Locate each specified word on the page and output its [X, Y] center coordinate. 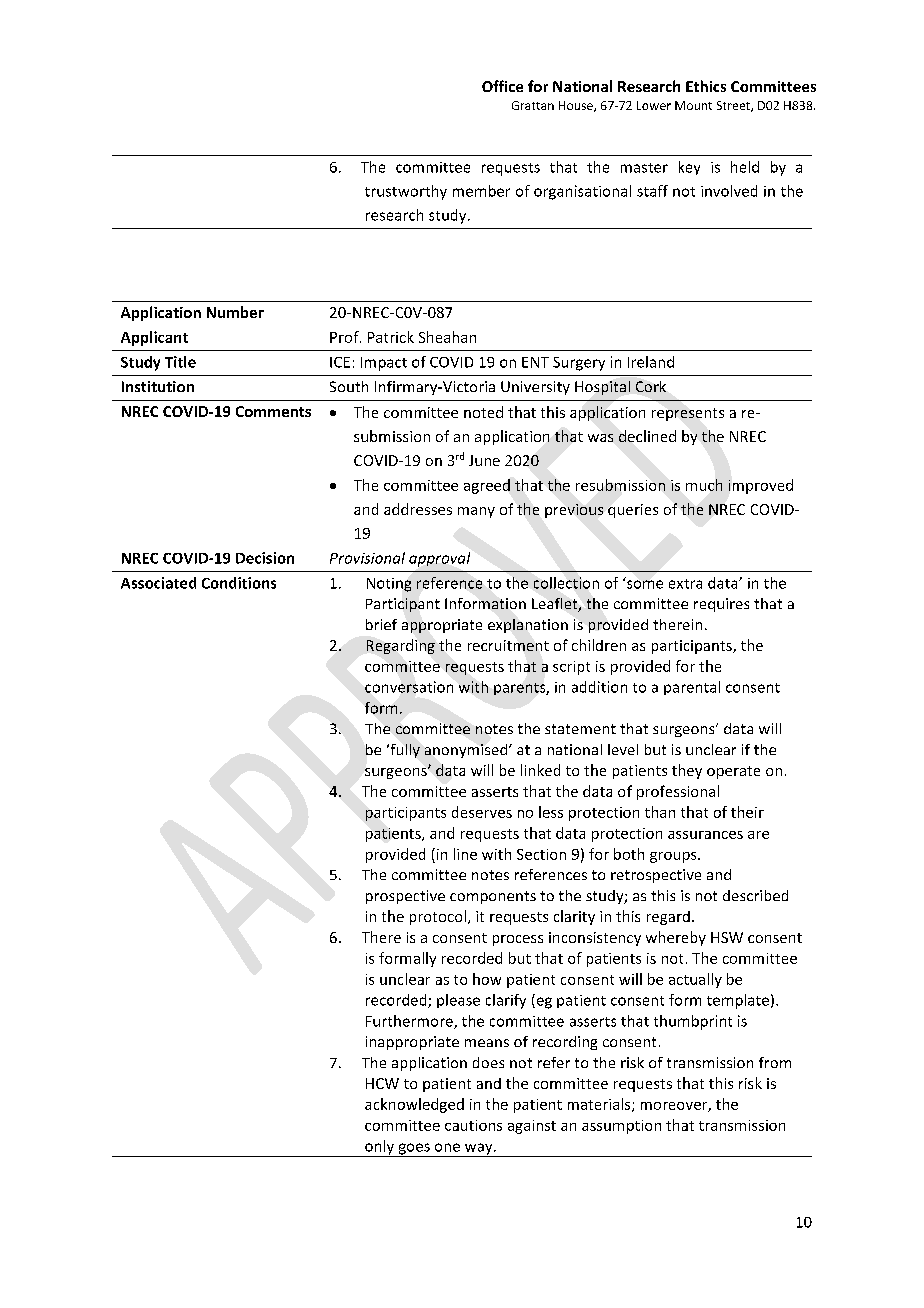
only [379, 1148]
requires [721, 605]
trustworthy [406, 192]
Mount [693, 105]
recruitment [508, 645]
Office [502, 86]
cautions [473, 1125]
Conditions [239, 583]
